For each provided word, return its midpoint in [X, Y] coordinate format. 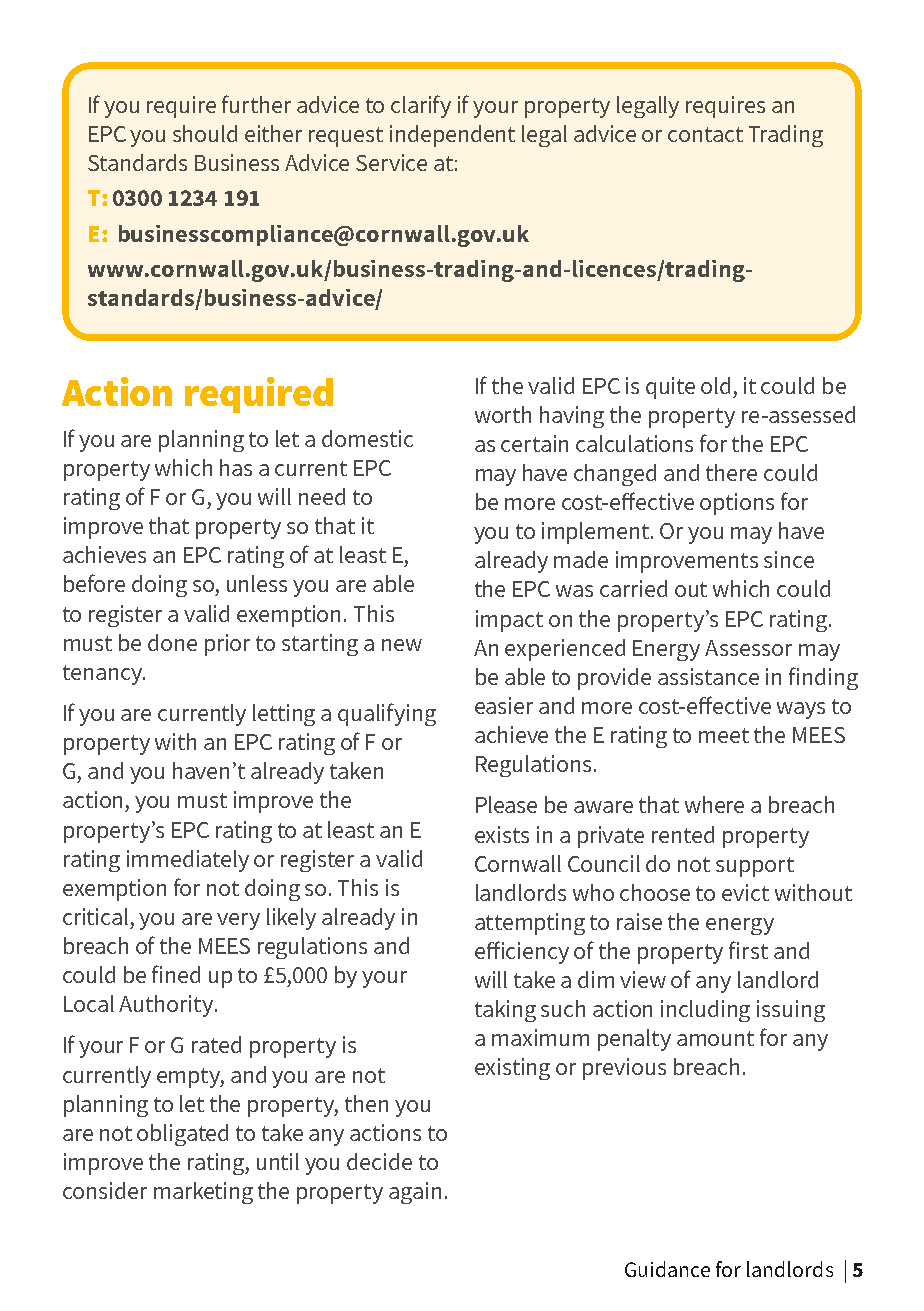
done [172, 642]
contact [705, 134]
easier [504, 705]
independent [452, 136]
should [205, 133]
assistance [708, 676]
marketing [203, 1193]
